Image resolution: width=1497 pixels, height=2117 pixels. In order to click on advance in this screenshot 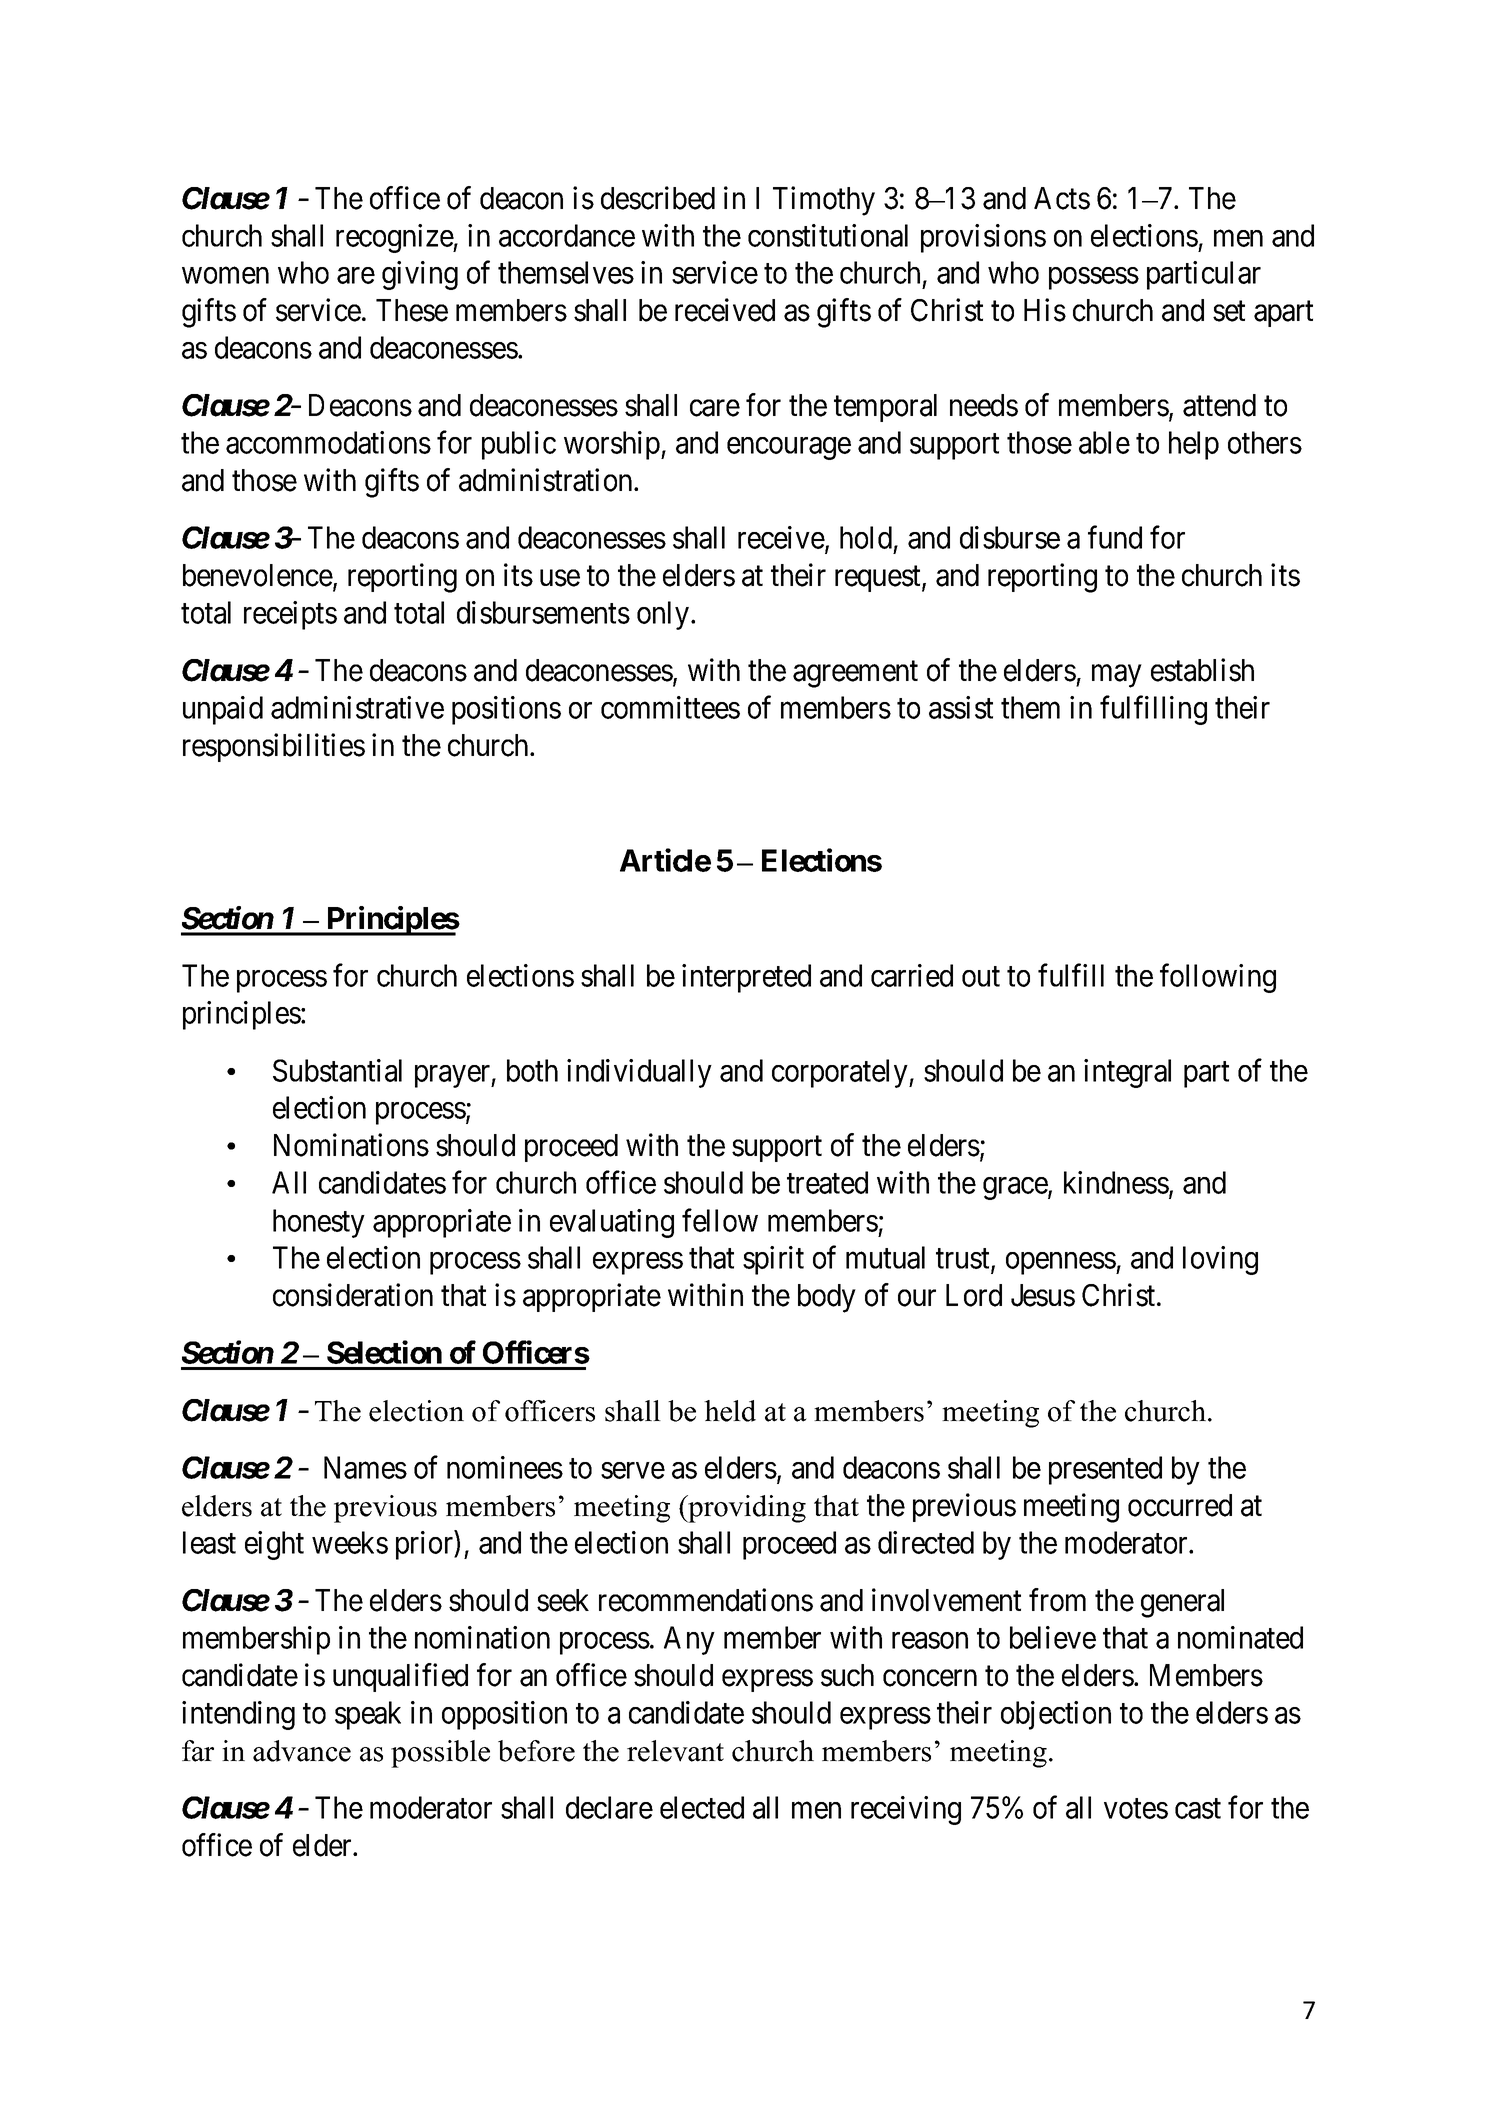, I will do `click(302, 1751)`.
